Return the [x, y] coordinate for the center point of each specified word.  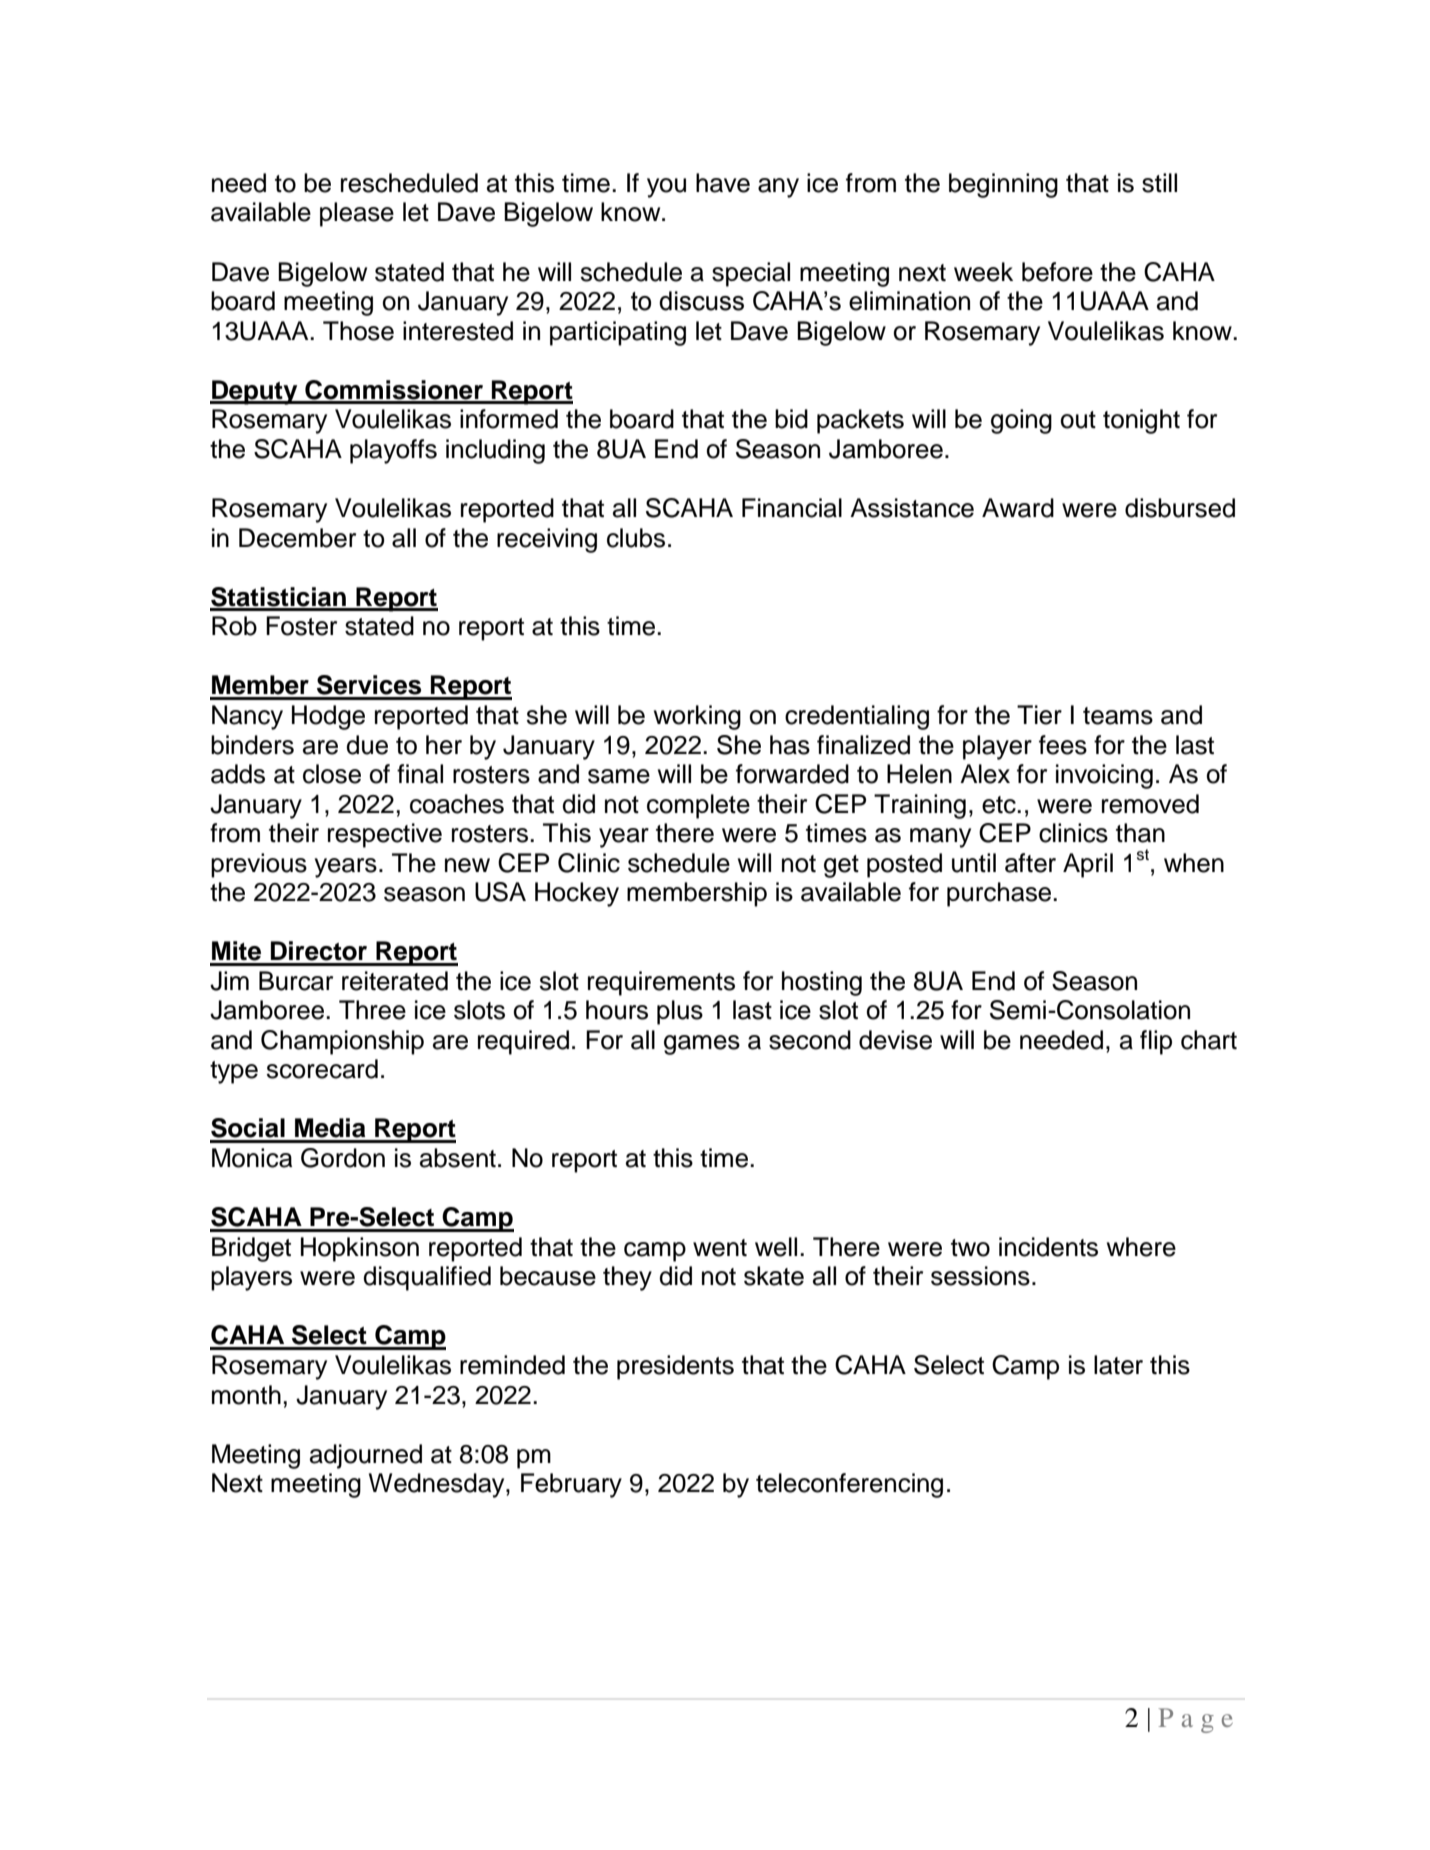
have [723, 183]
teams [1118, 716]
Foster [301, 626]
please [357, 214]
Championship [342, 1042]
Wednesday [438, 1485]
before [1057, 272]
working [697, 717]
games [702, 1045]
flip [1156, 1042]
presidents [675, 1367]
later [1118, 1365]
